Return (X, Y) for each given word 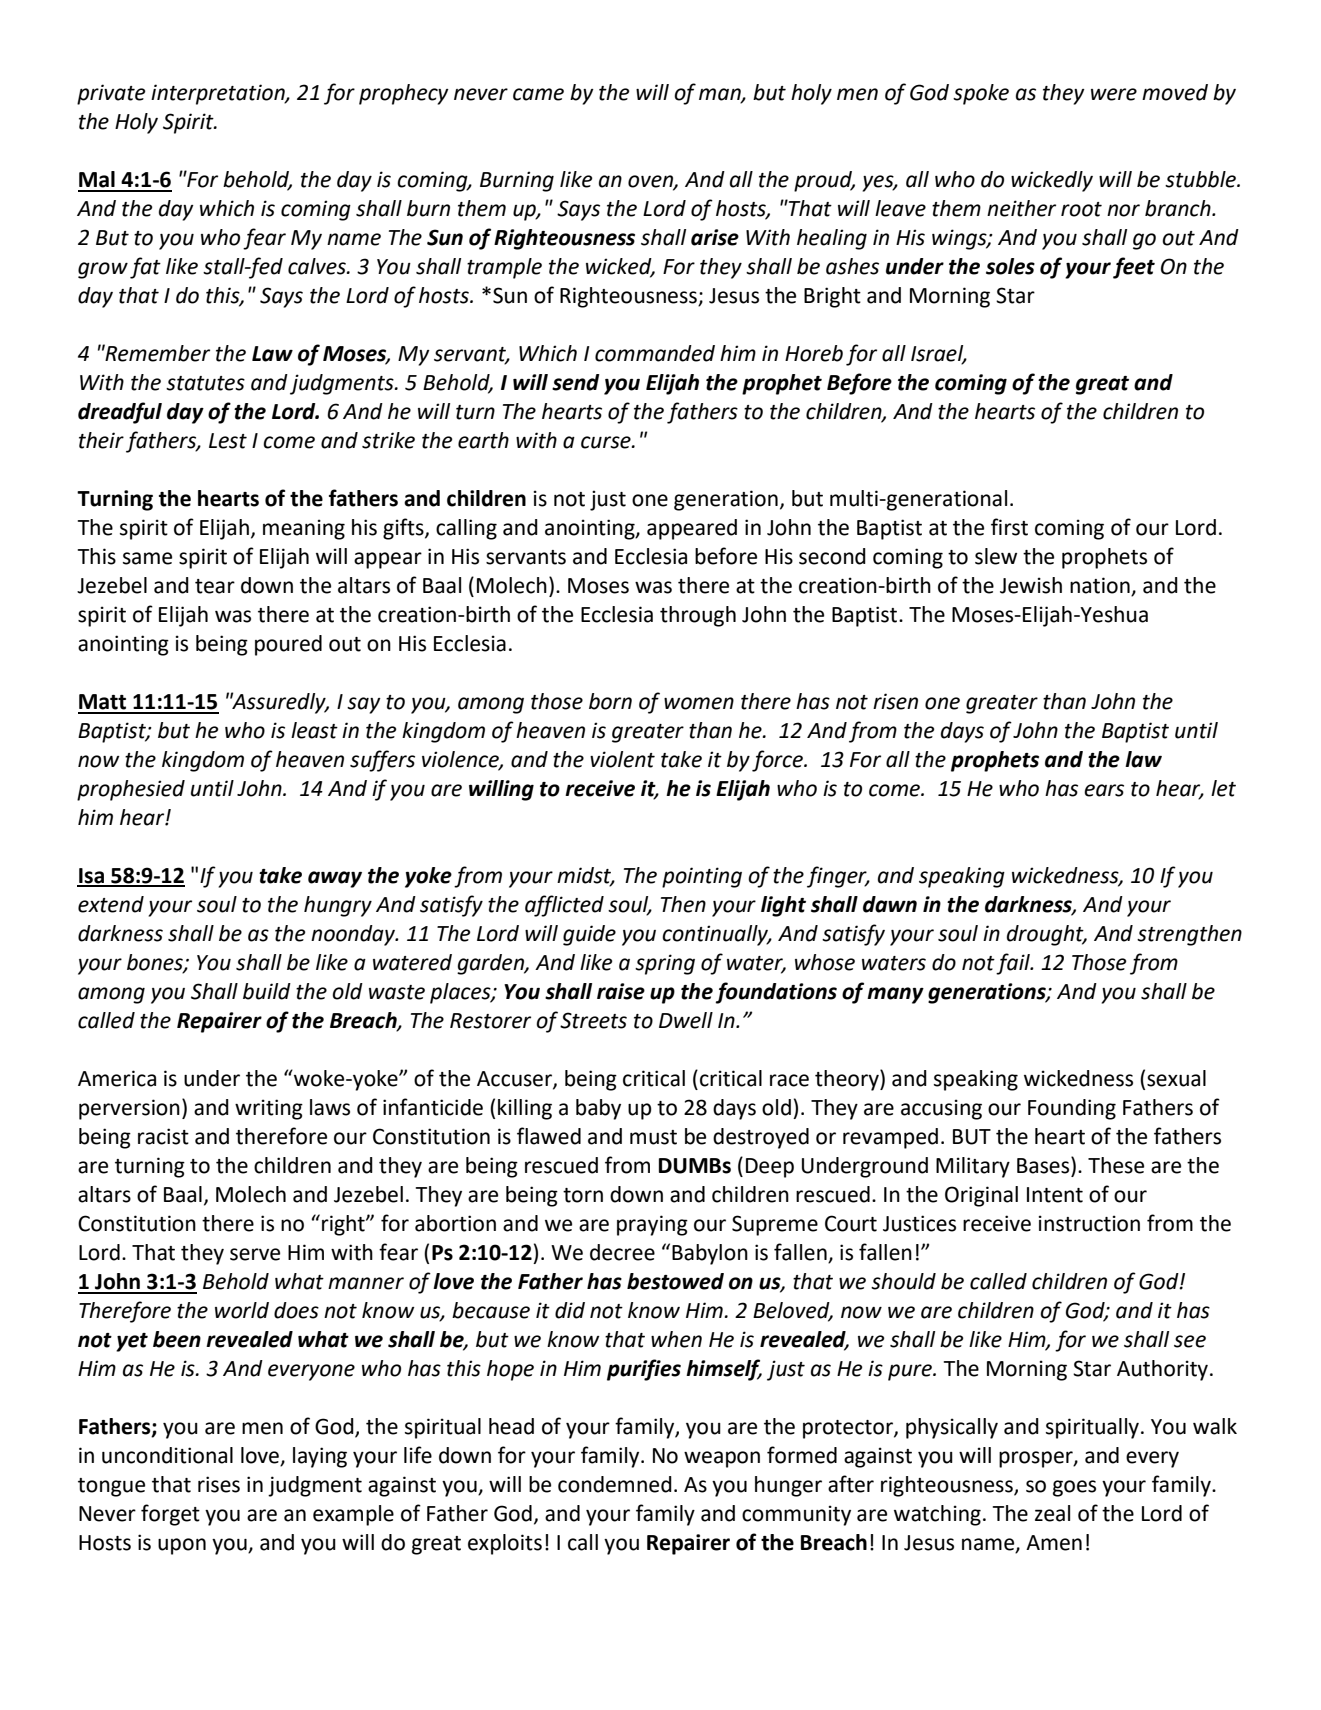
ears (1104, 790)
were (1114, 94)
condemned (615, 1484)
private (111, 94)
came (538, 94)
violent (622, 759)
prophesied (131, 790)
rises (219, 1484)
